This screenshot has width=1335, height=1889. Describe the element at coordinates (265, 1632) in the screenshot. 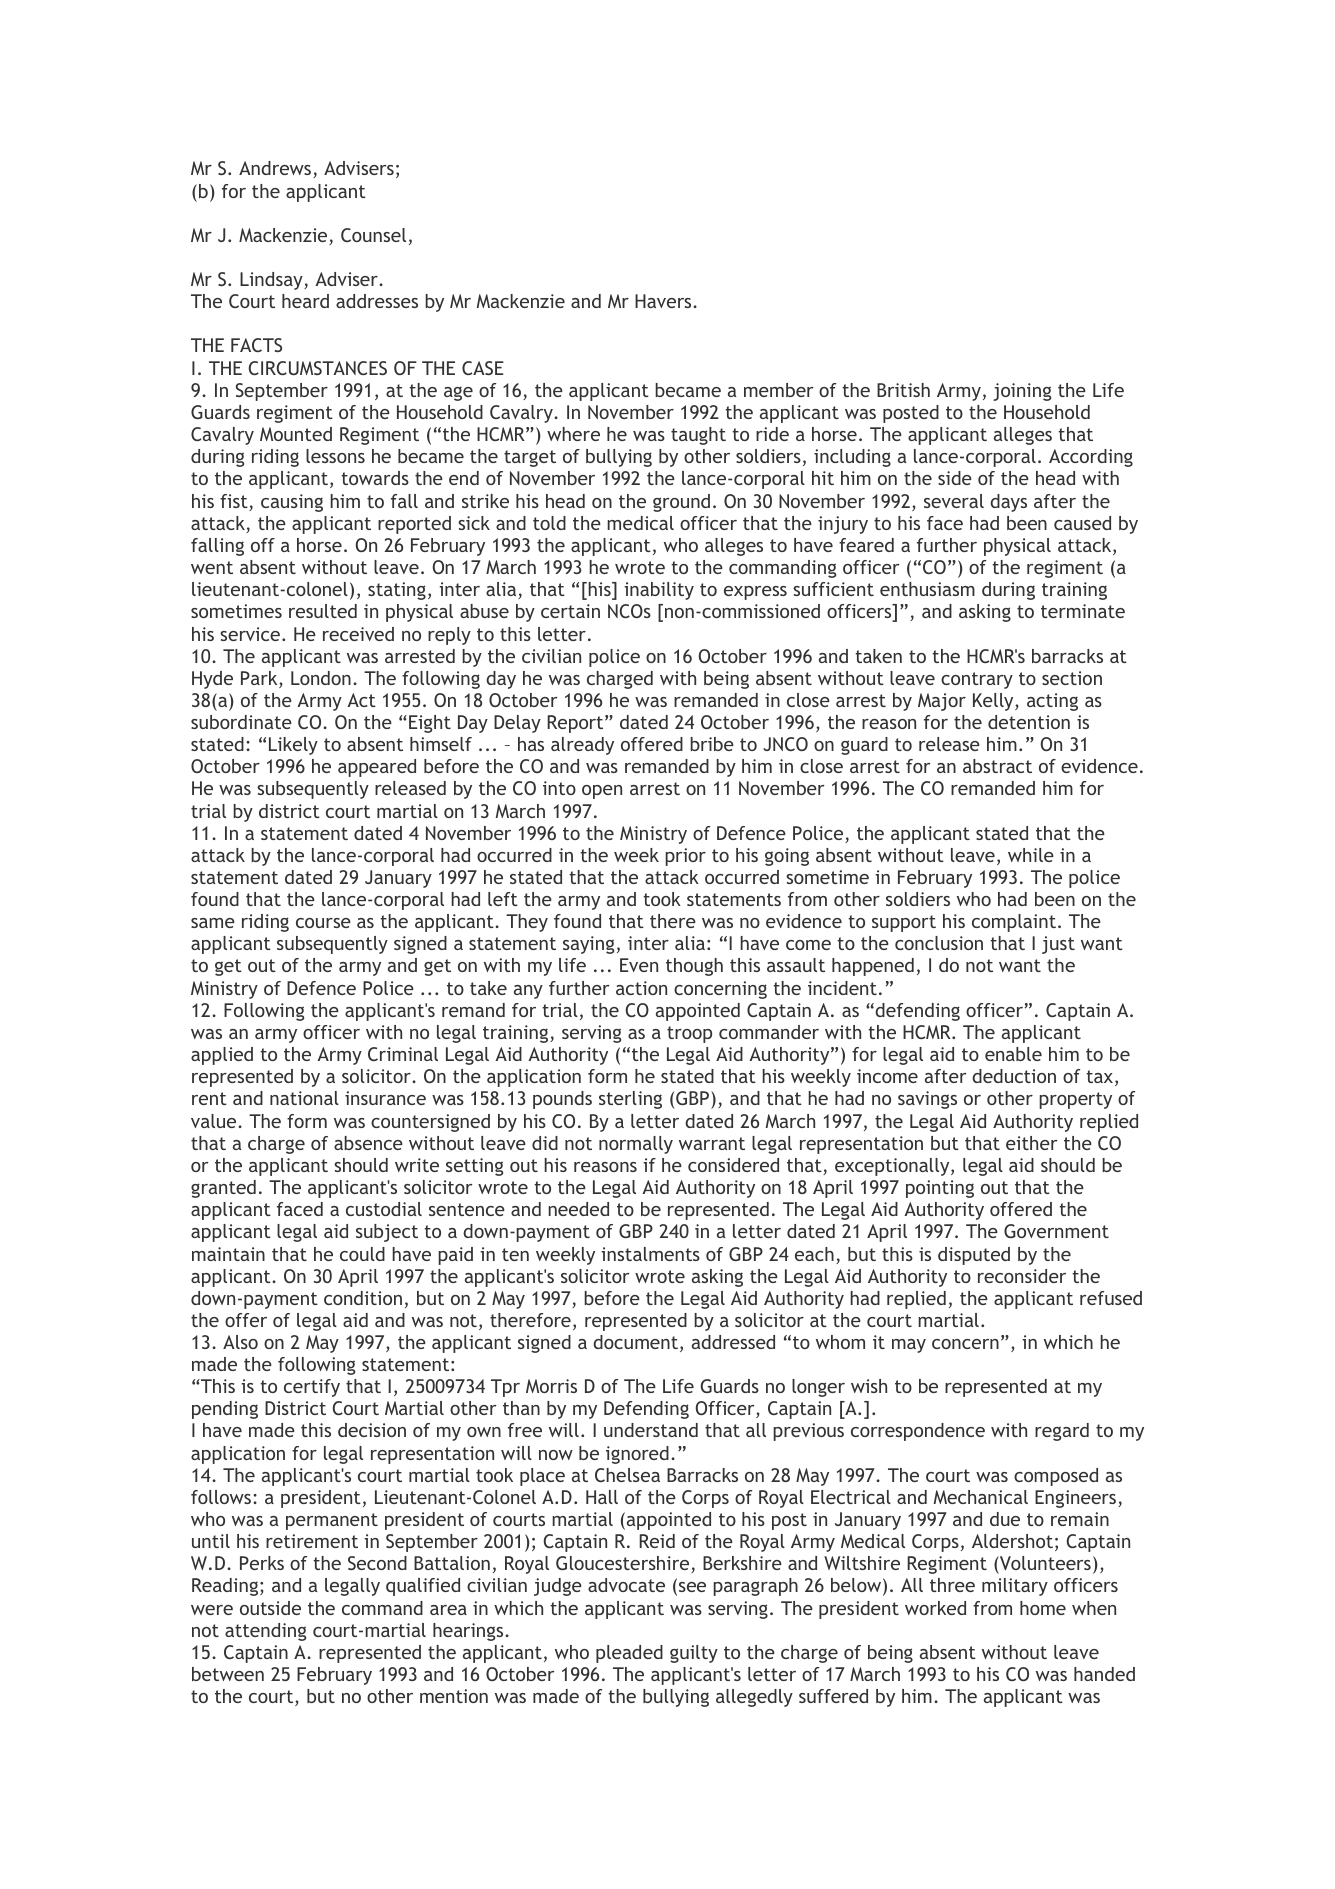

I see `attending` at that location.
